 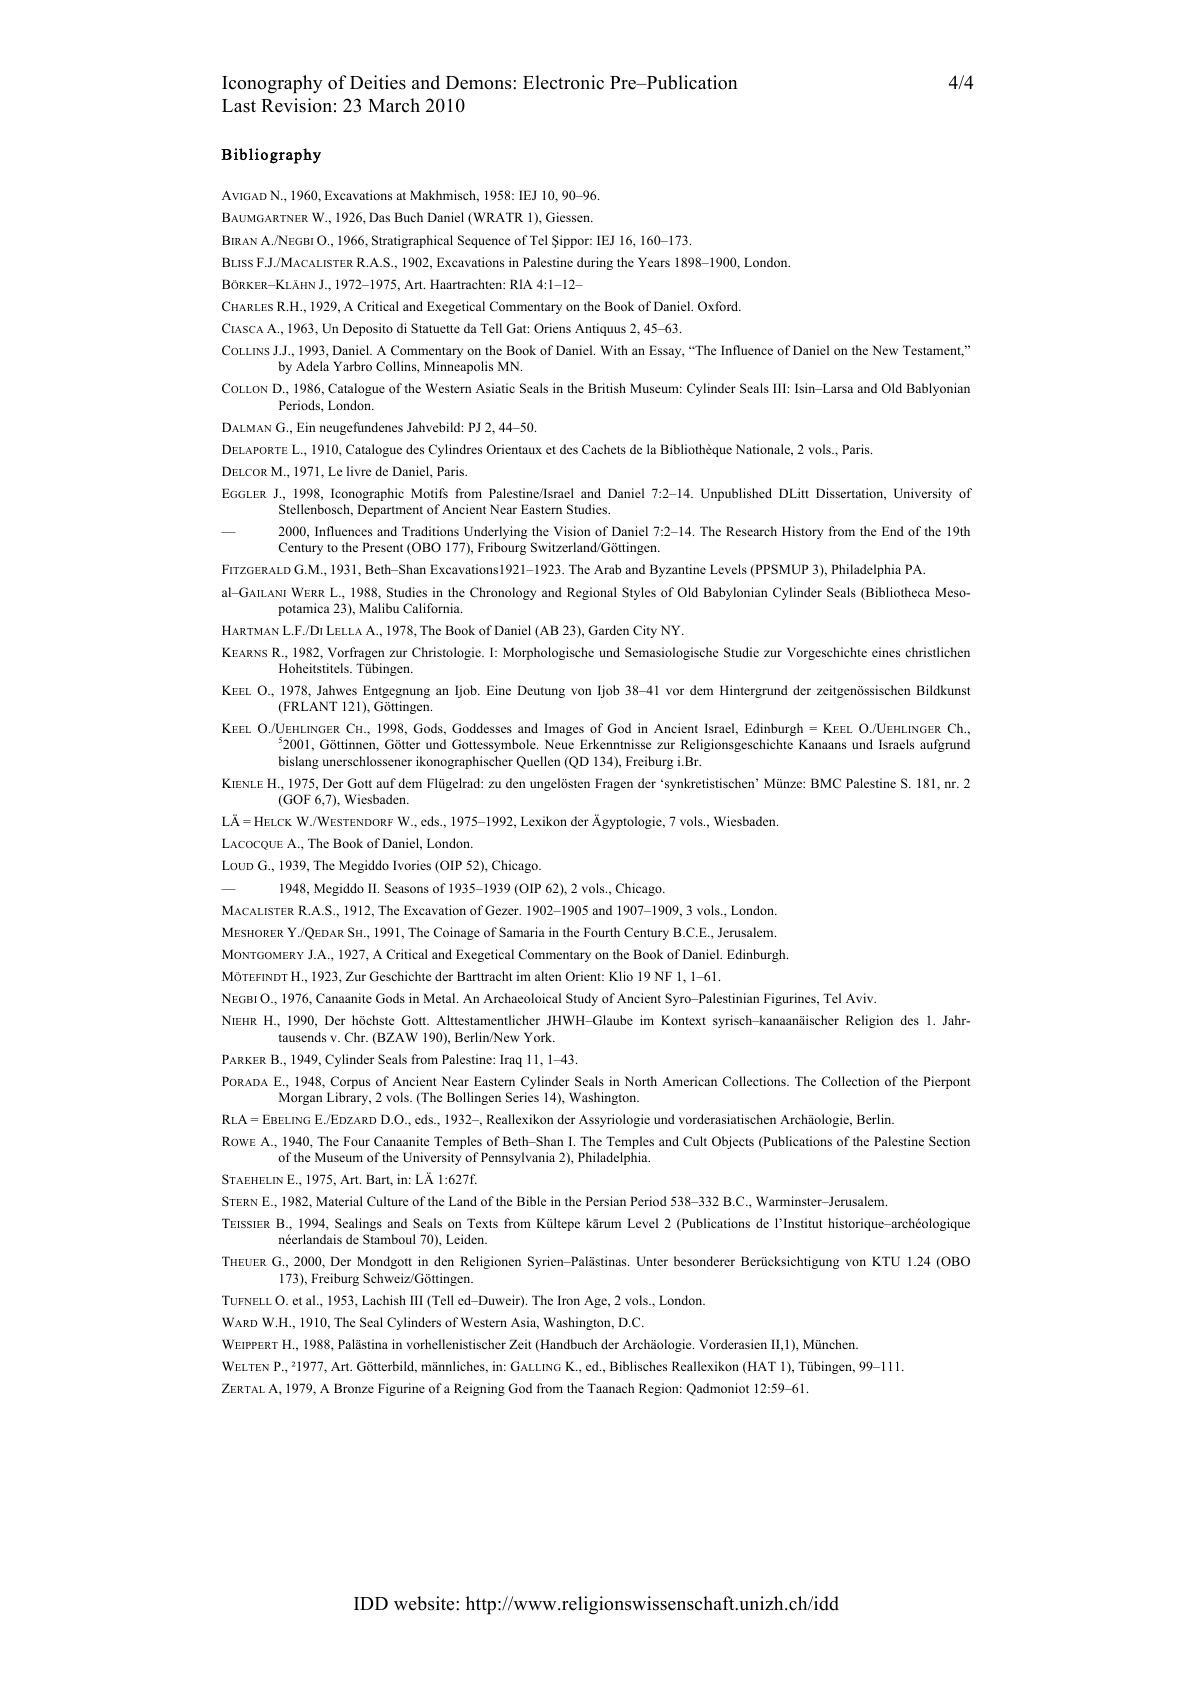 I want to click on Electronic, so click(x=563, y=82).
